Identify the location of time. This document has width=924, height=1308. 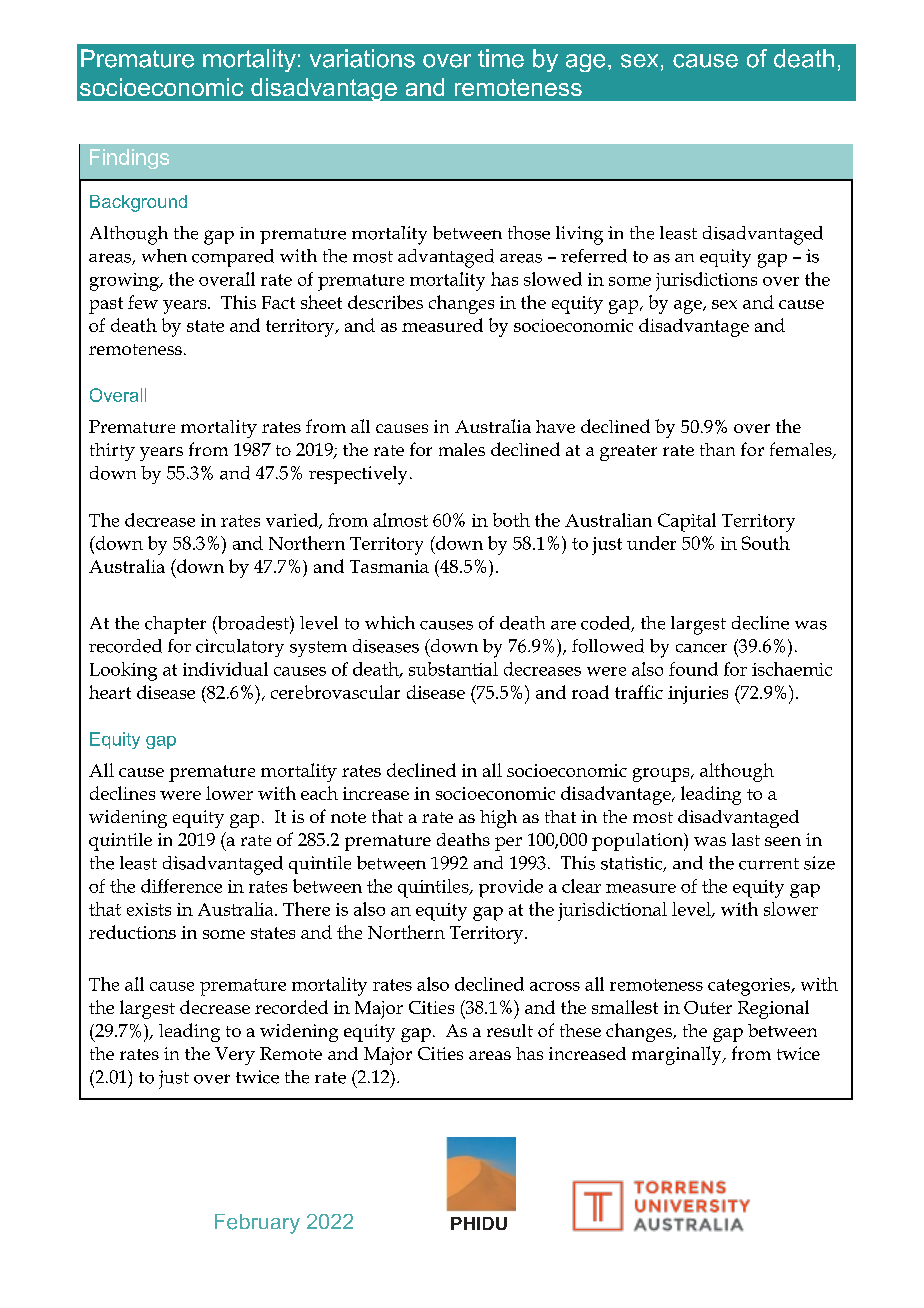
(501, 58).
